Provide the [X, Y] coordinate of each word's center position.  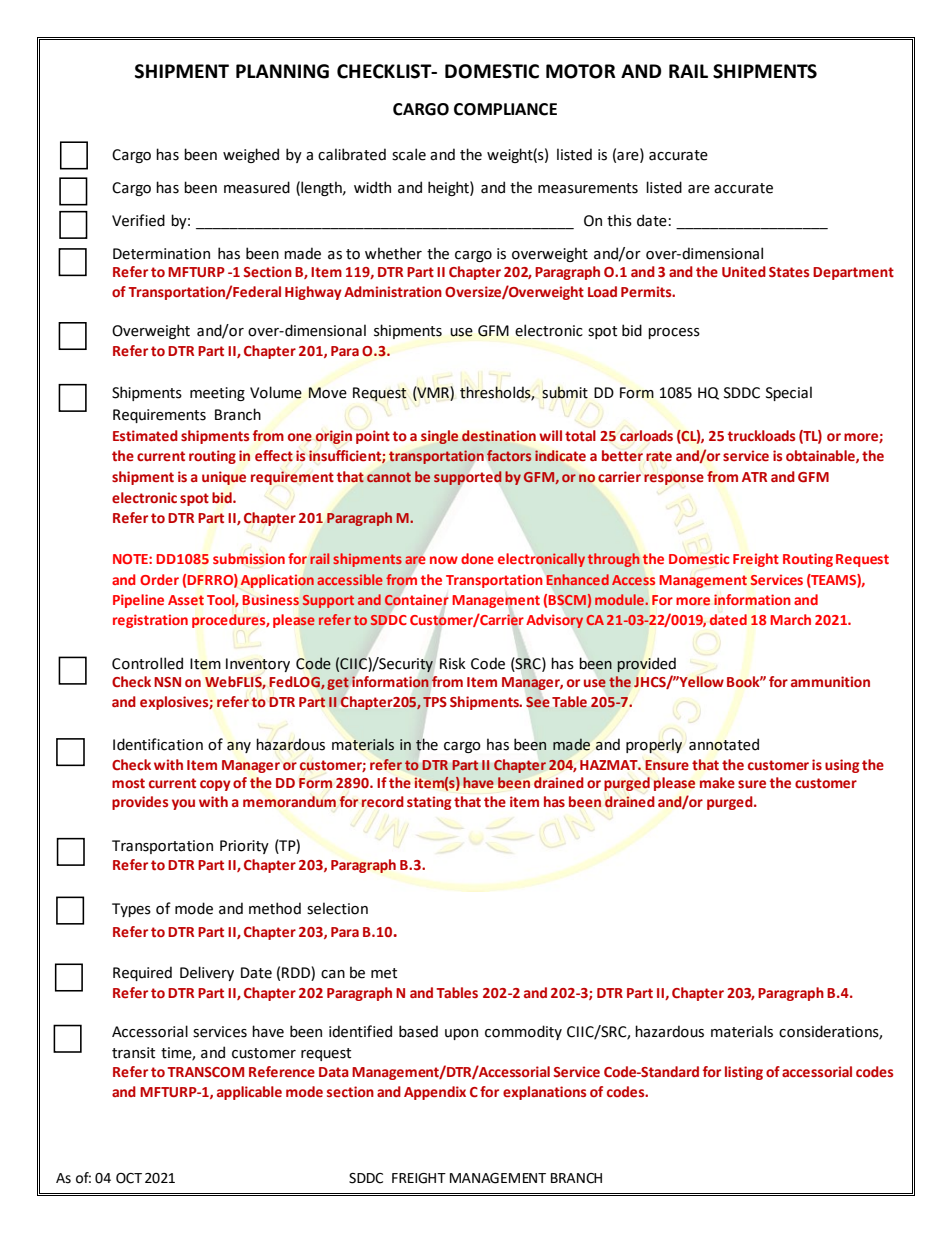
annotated [724, 744]
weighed [251, 155]
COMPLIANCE [505, 109]
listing [744, 1073]
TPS [435, 702]
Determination [161, 254]
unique [224, 478]
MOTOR [581, 71]
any [239, 747]
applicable [249, 1093]
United [744, 272]
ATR [754, 477]
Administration [393, 291]
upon [461, 1034]
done [477, 558]
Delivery [207, 973]
